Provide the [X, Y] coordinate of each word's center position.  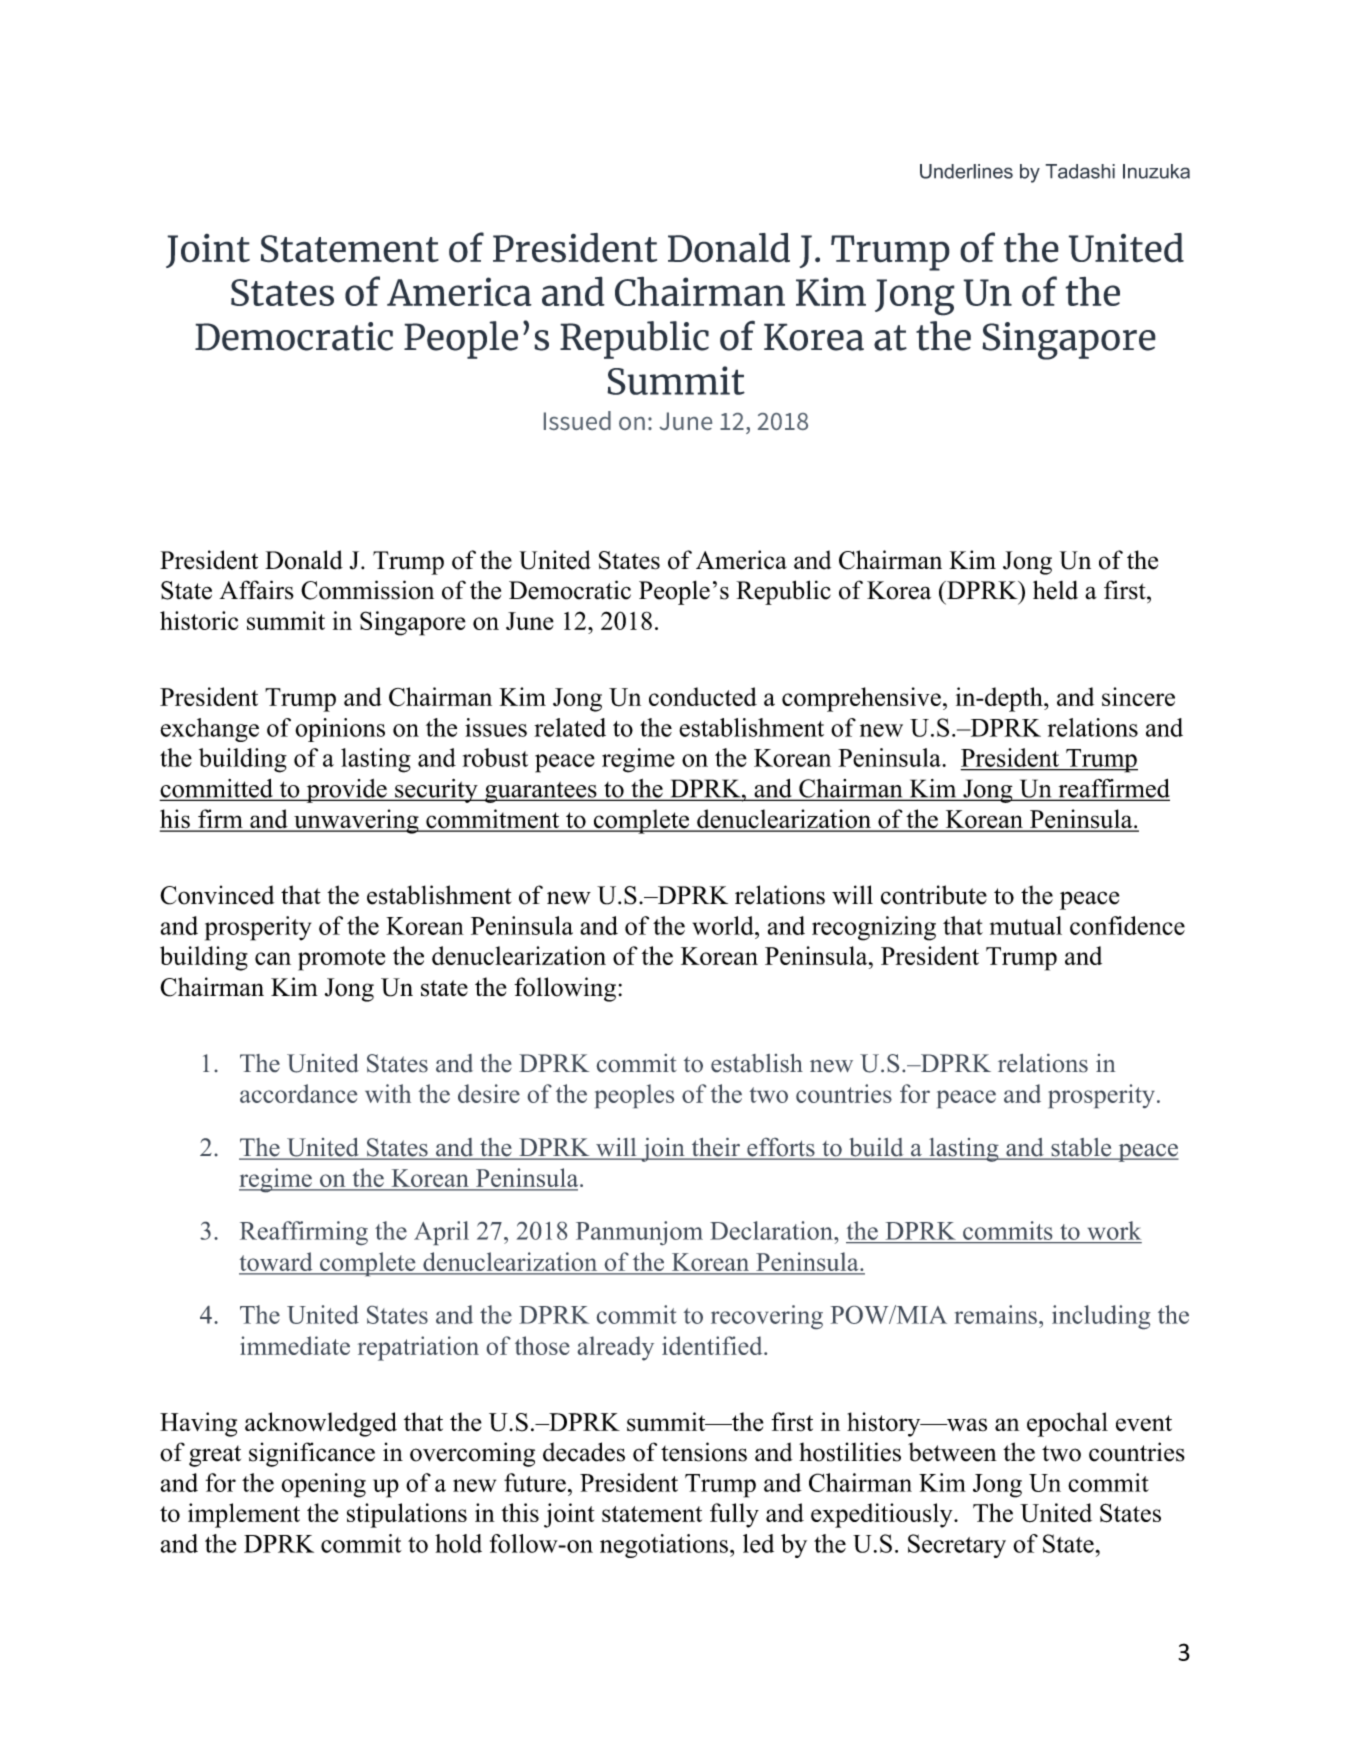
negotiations [664, 1546]
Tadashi [1080, 171]
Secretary [957, 1546]
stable [1081, 1148]
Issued [577, 420]
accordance [298, 1093]
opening [324, 1485]
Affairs [256, 590]
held [1055, 590]
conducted [703, 696]
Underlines [966, 171]
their [715, 1148]
